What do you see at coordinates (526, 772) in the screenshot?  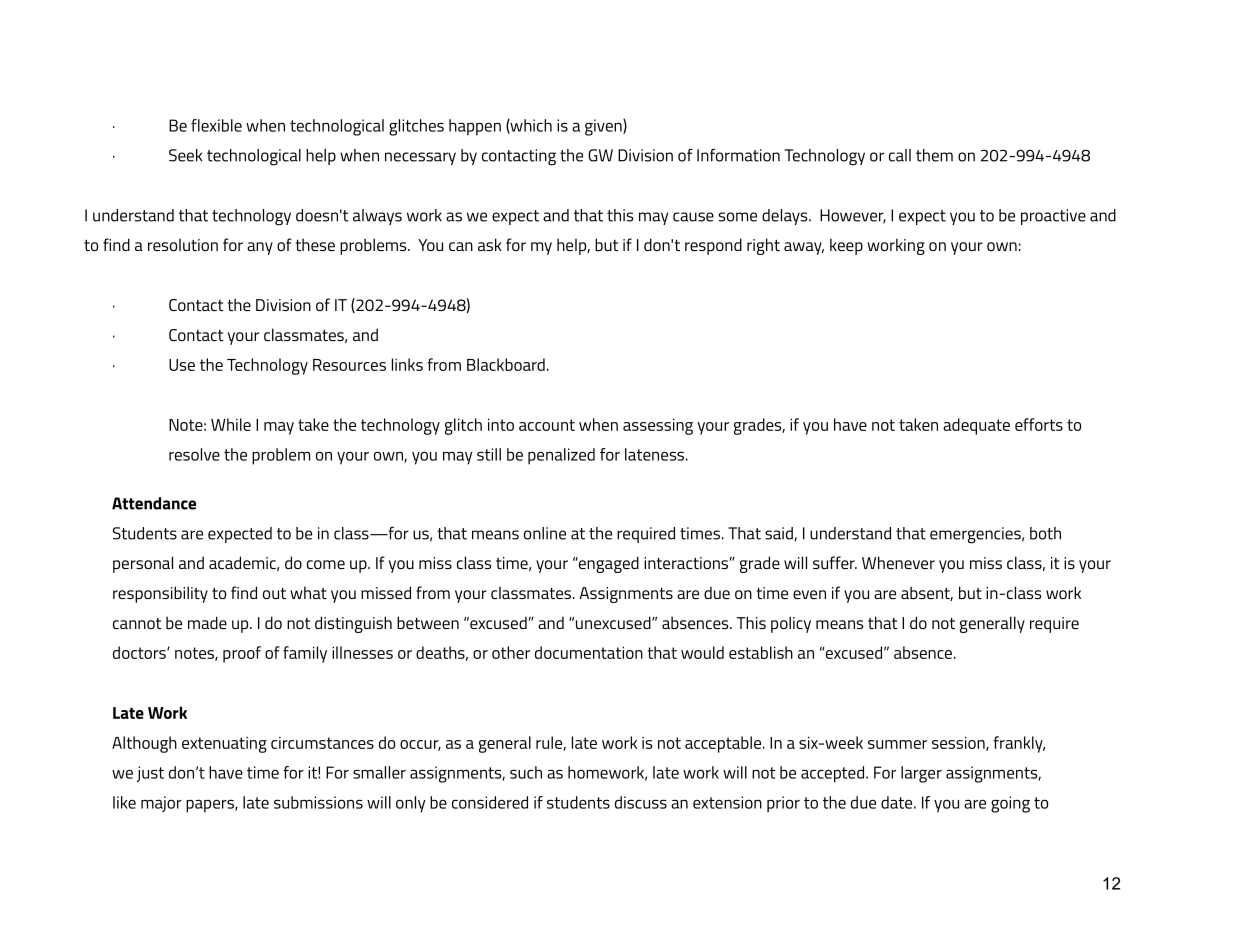 I see `such` at bounding box center [526, 772].
